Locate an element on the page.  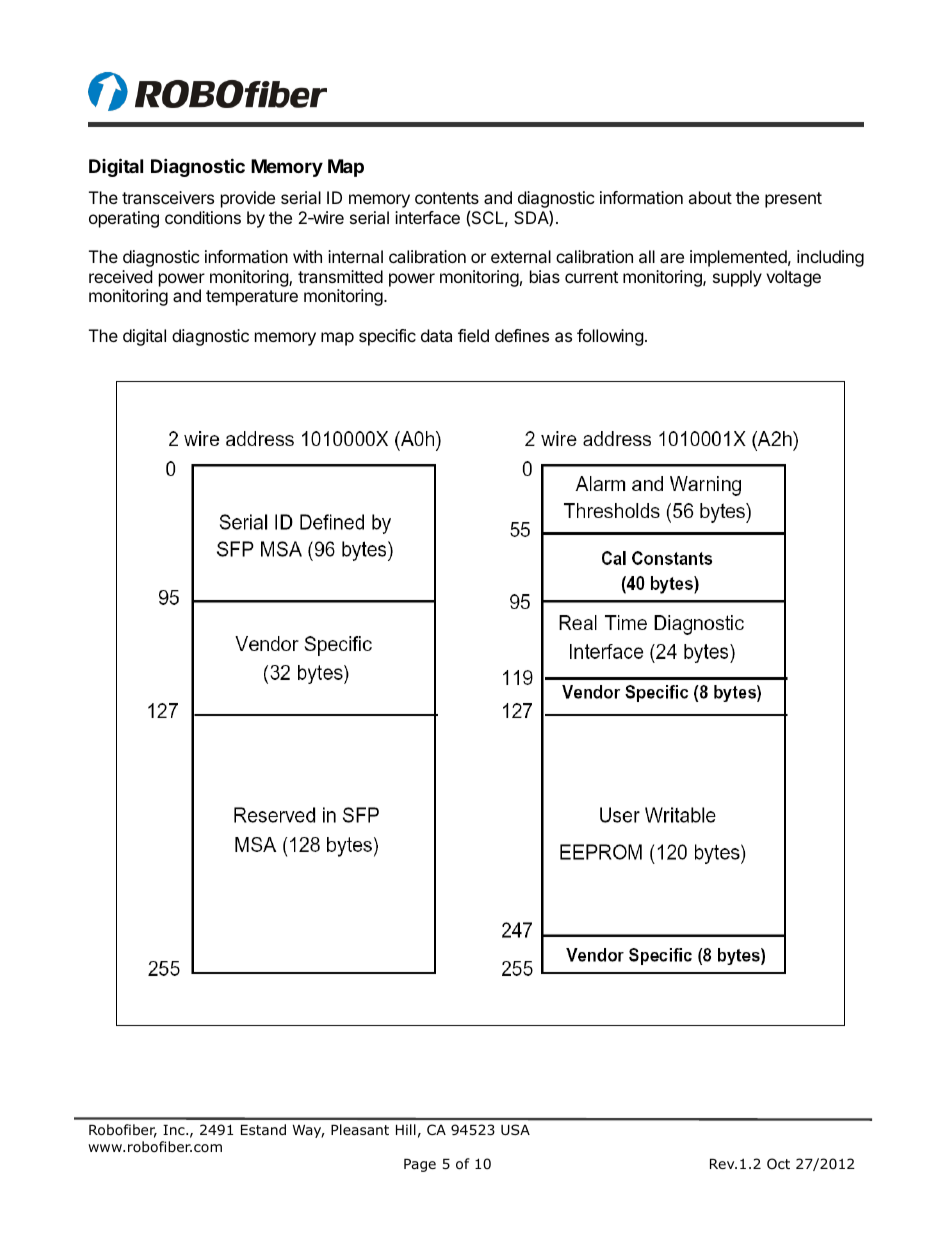
field is located at coordinates (473, 335).
